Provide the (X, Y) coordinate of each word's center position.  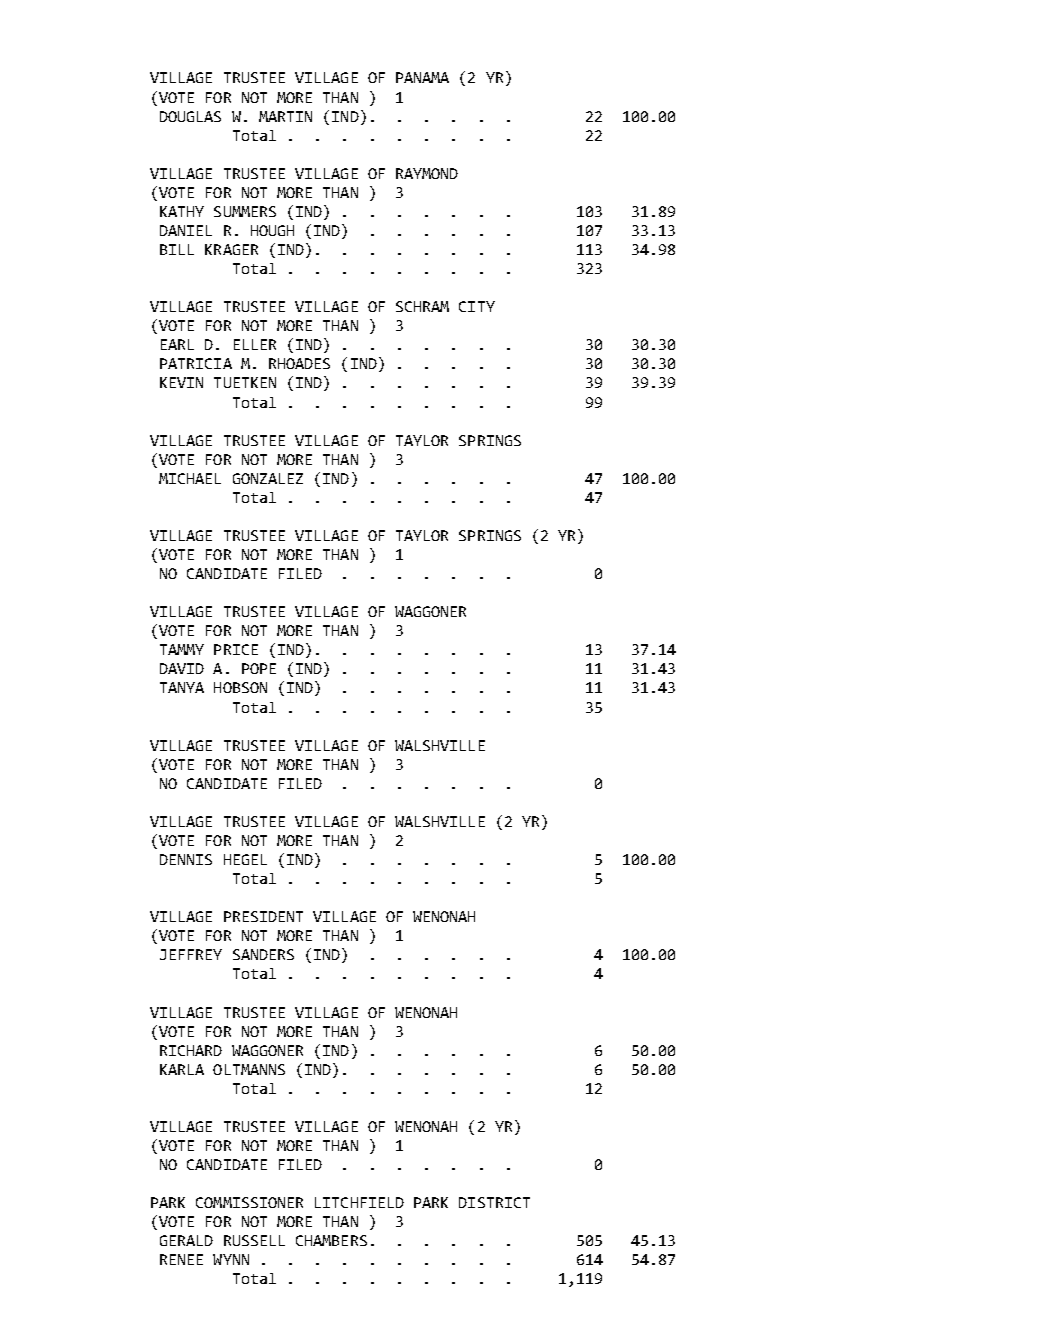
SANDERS (263, 954)
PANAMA (422, 77)
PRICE (236, 649)
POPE (259, 668)
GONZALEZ (268, 478)
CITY (477, 306)
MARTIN (285, 116)
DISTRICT (494, 1202)
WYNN (231, 1259)
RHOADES (299, 363)
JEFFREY (191, 954)
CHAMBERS (331, 1240)
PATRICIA (196, 363)
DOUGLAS (190, 116)
